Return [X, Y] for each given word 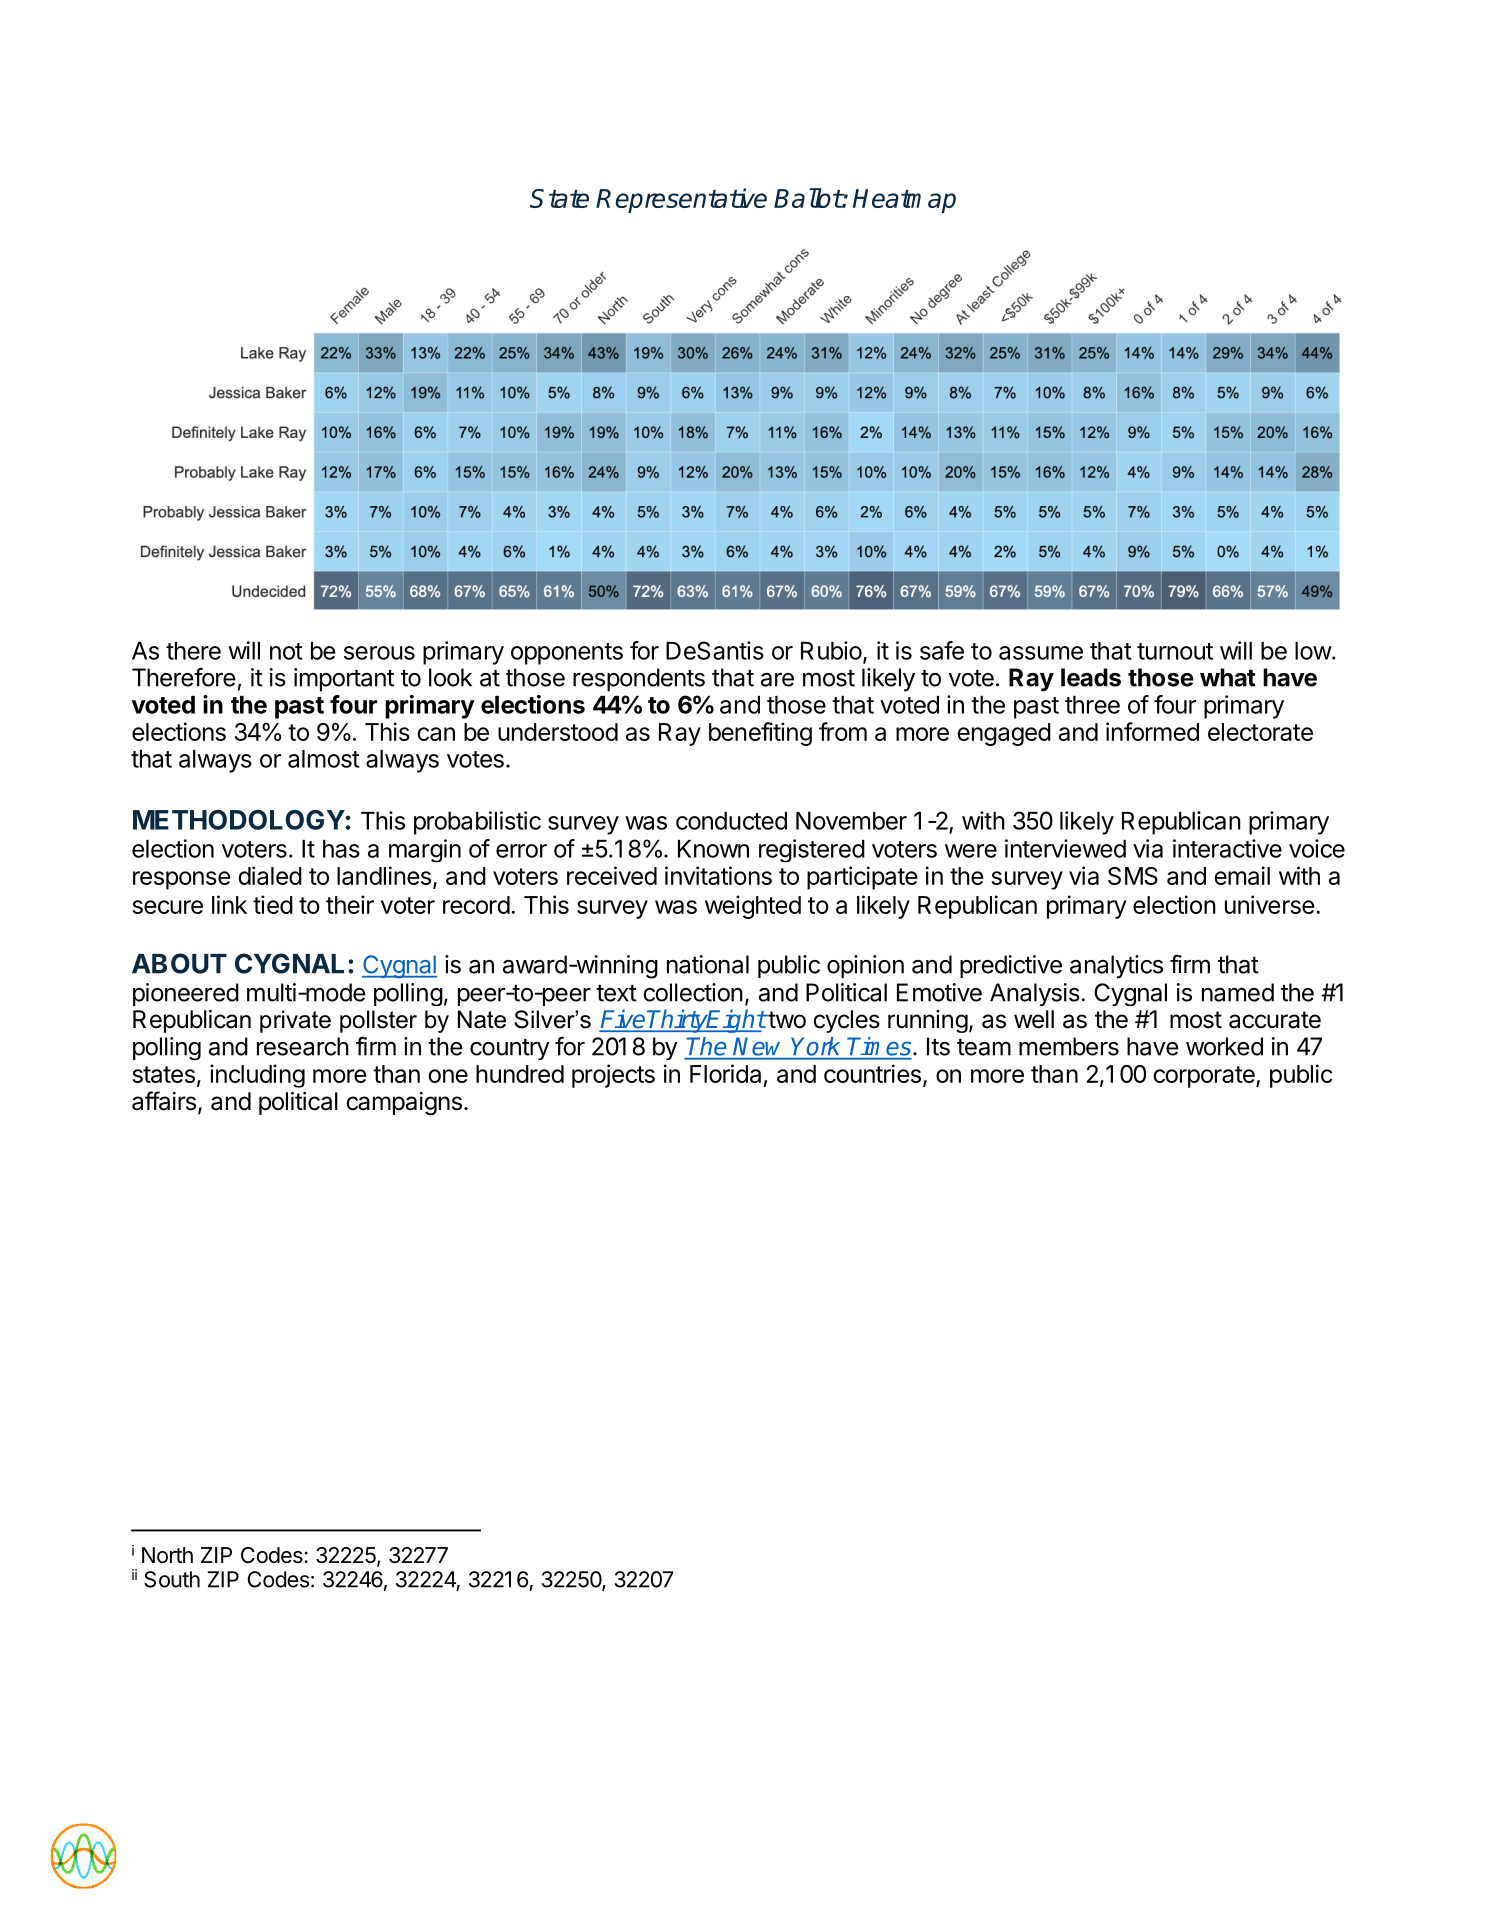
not [286, 651]
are [777, 680]
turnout [1175, 651]
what [1228, 677]
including [257, 1076]
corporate [1205, 1077]
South [172, 1579]
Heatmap [904, 201]
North [167, 1555]
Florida [725, 1073]
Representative [681, 200]
